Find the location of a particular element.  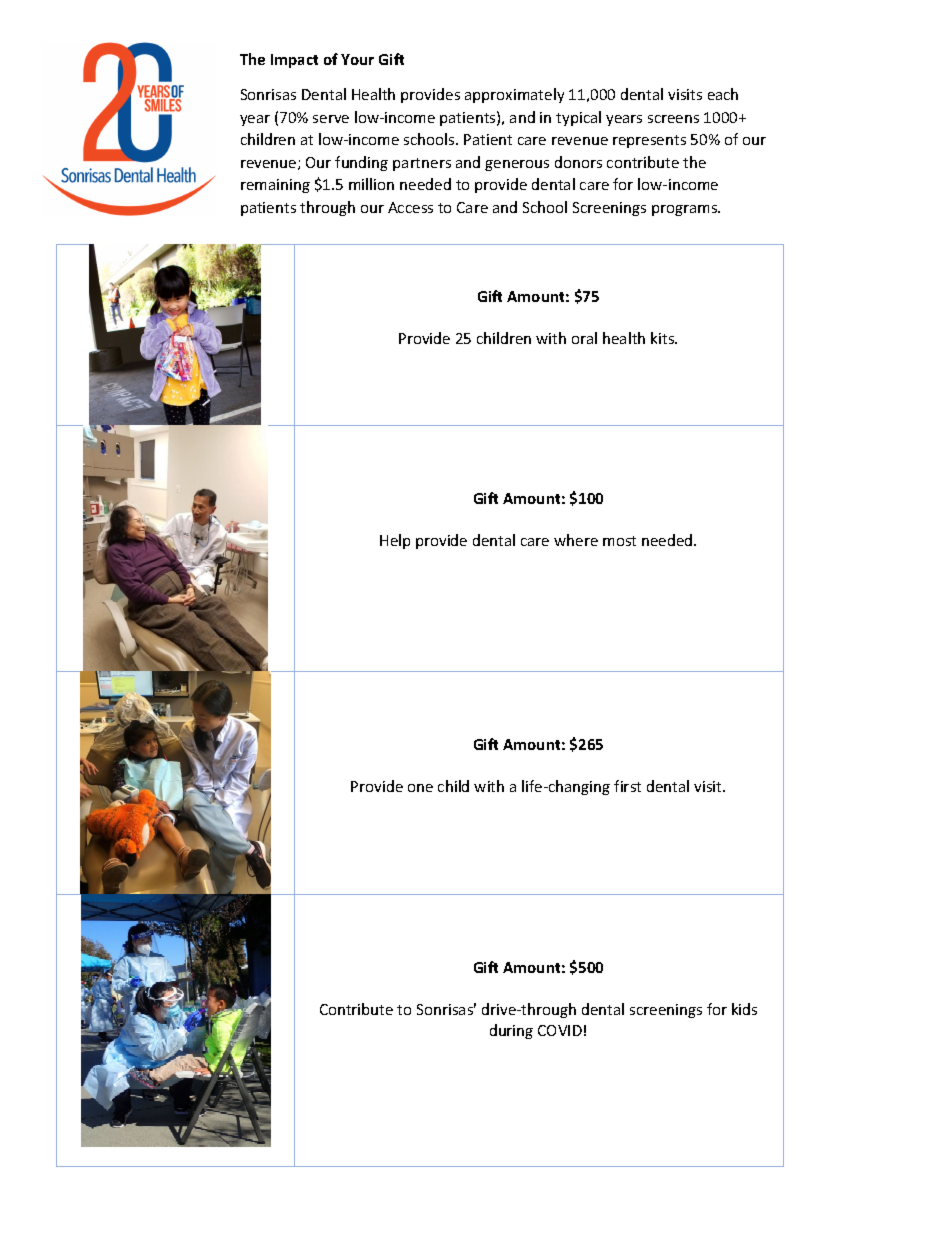

during is located at coordinates (511, 1031).
